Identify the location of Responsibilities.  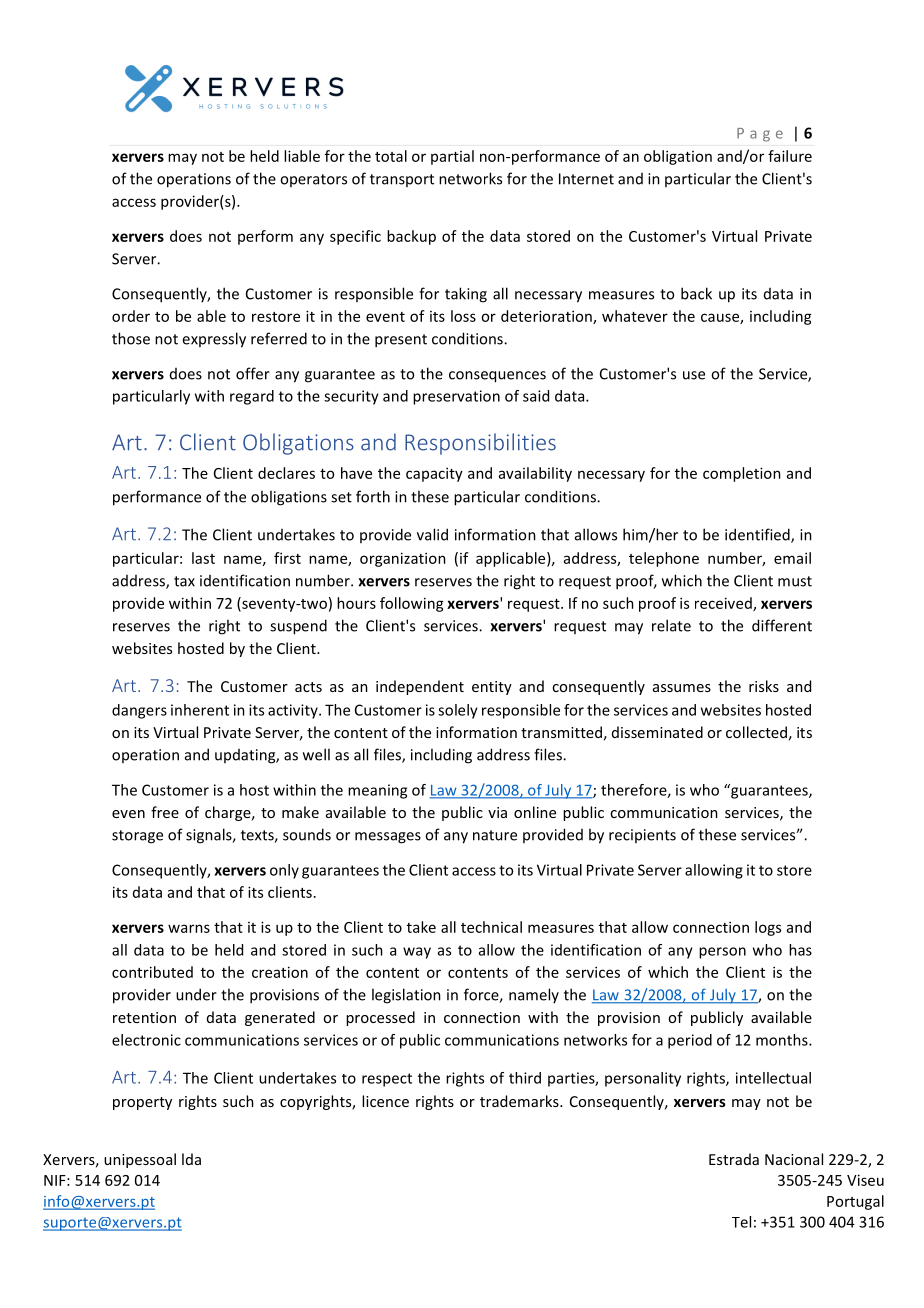
(480, 444).
